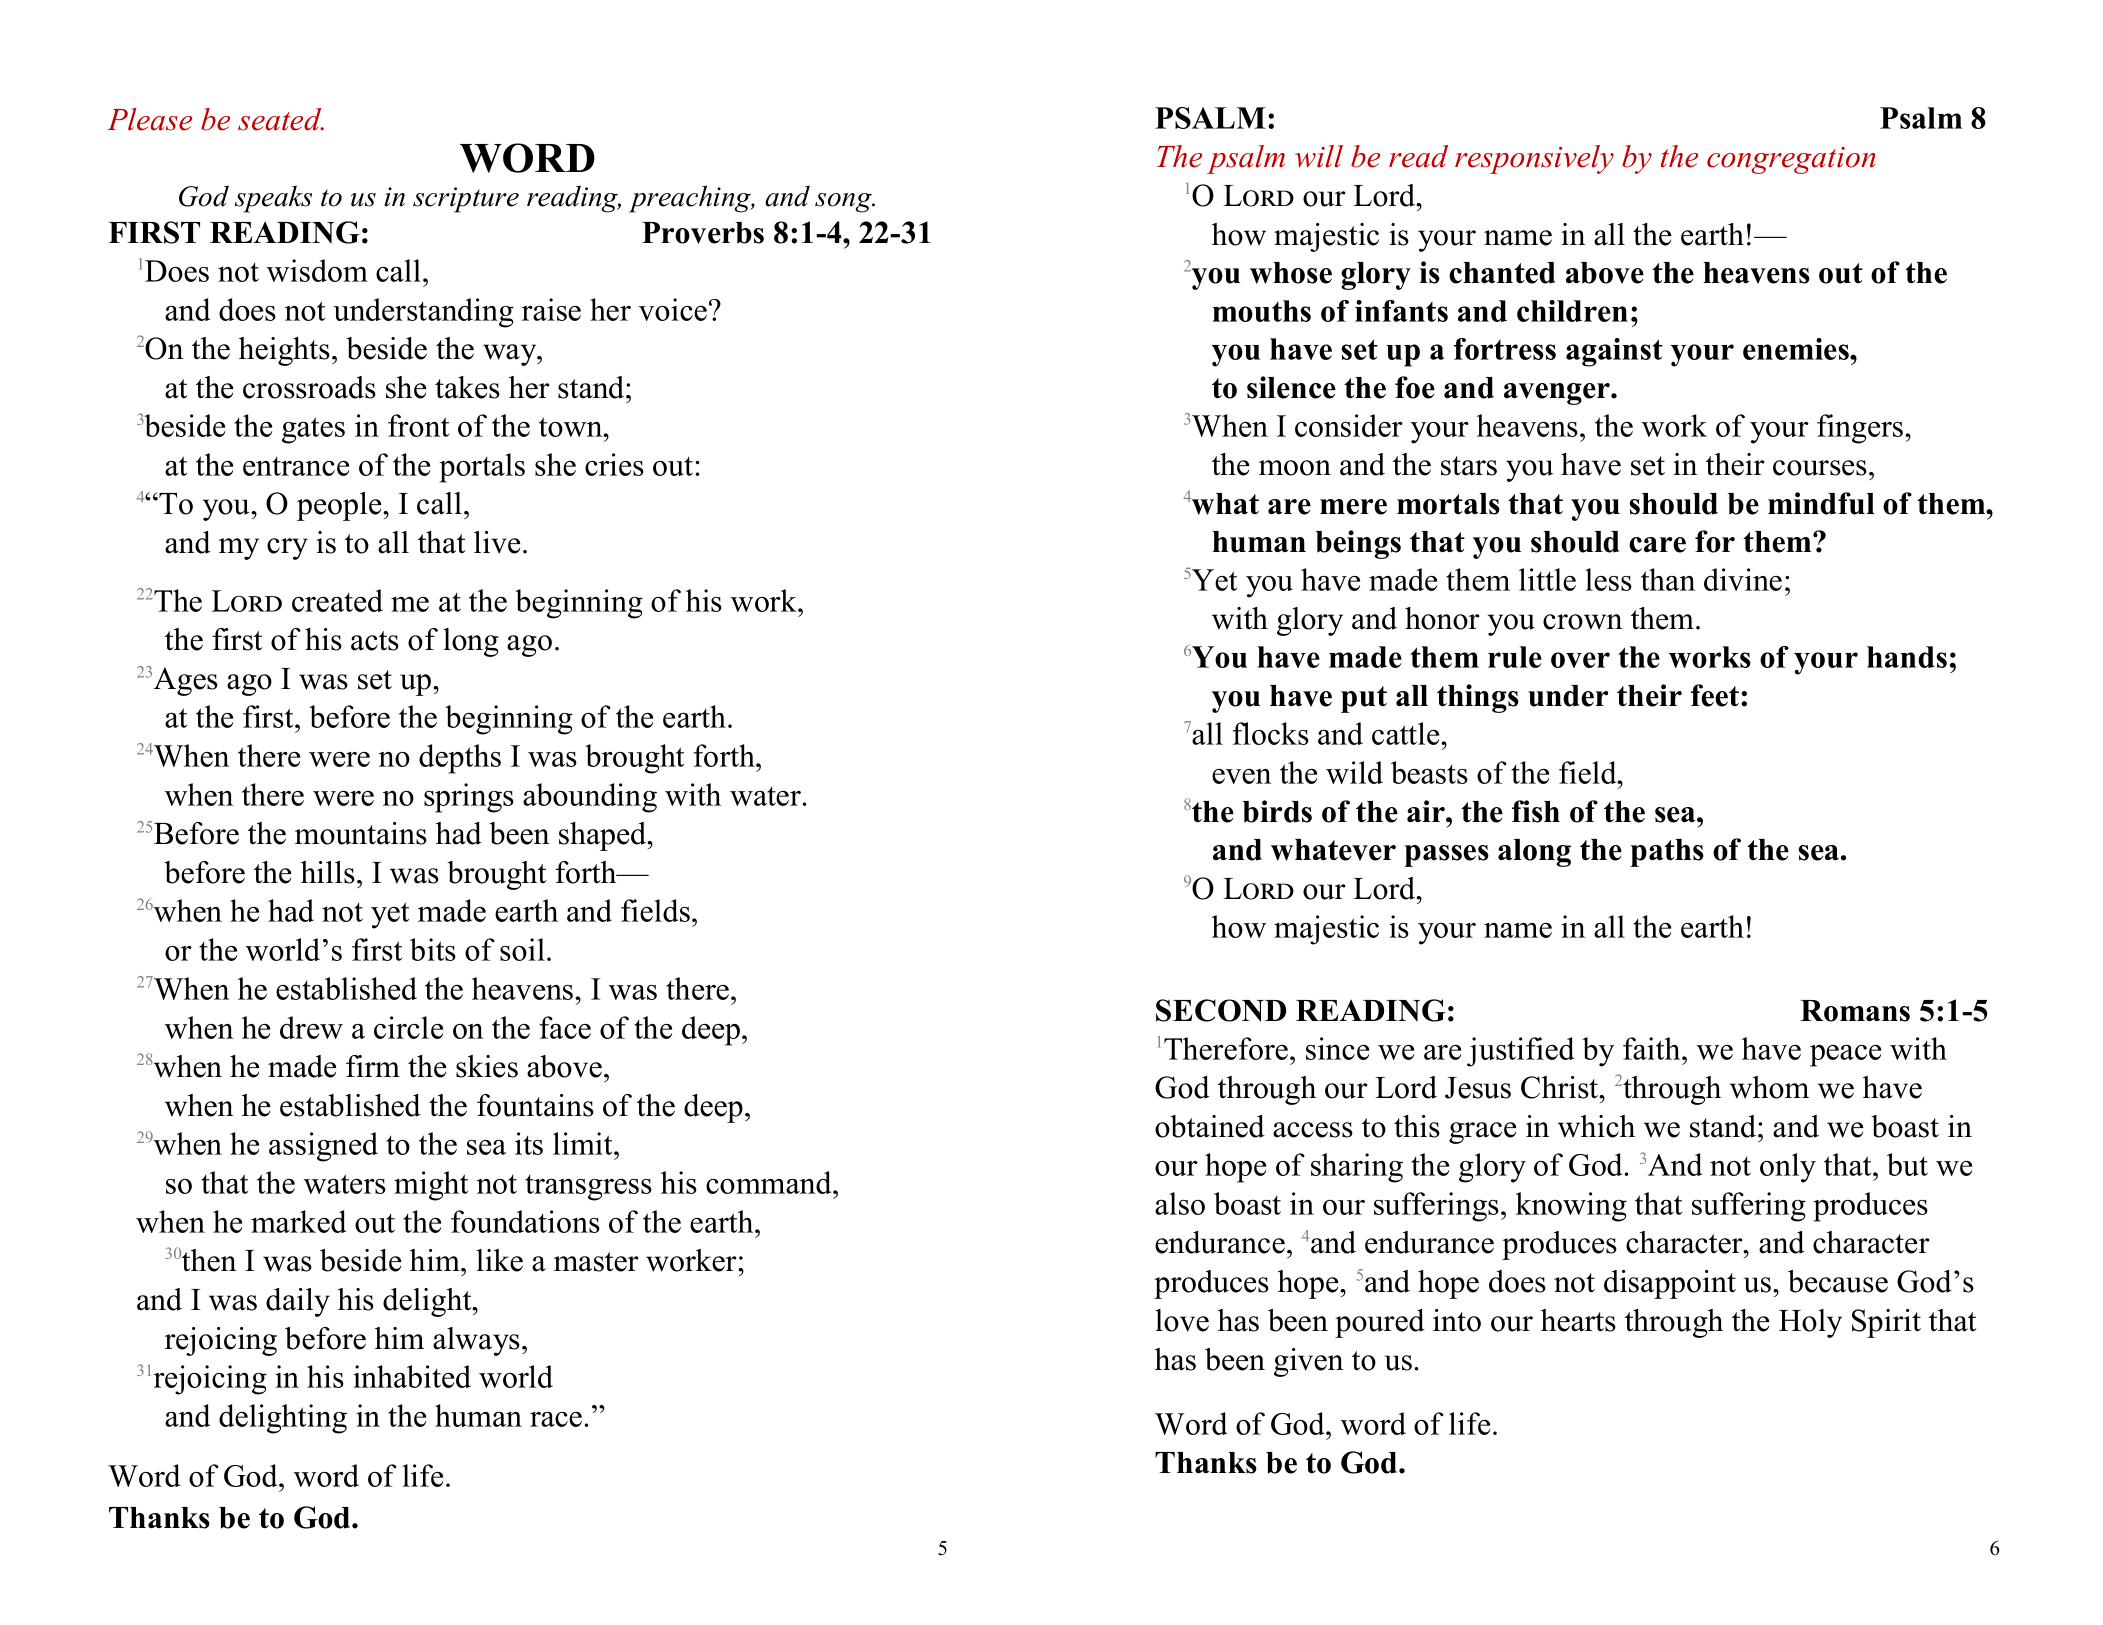  What do you see at coordinates (1653, 1048) in the screenshot?
I see `faith` at bounding box center [1653, 1048].
